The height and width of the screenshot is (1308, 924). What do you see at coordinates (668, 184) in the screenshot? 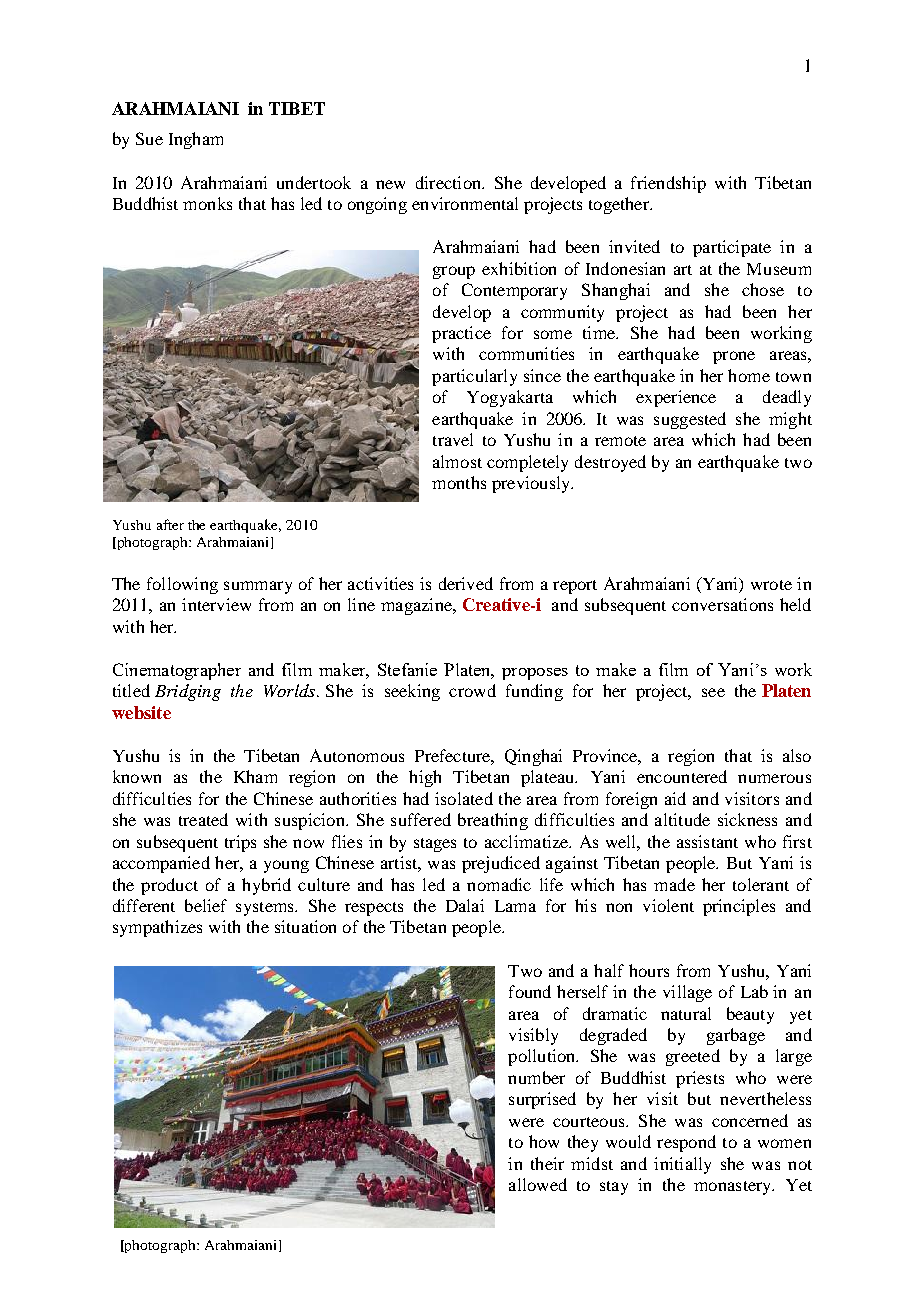
I see `friendship` at bounding box center [668, 184].
